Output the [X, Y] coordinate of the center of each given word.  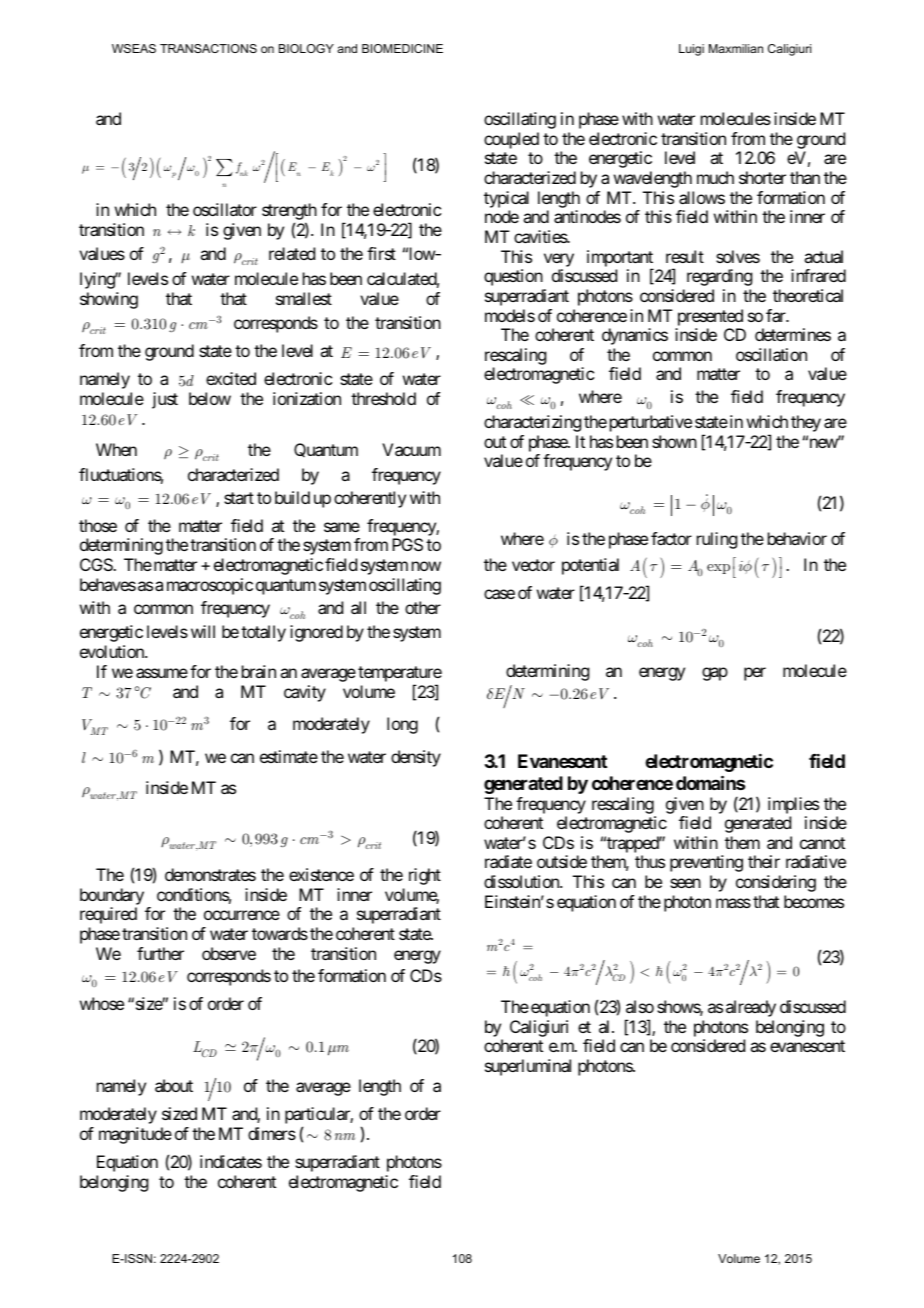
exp [718, 569]
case [499, 594]
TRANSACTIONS [208, 48]
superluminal [528, 1067]
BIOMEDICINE [402, 48]
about [174, 1085]
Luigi [691, 50]
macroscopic [210, 586]
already [751, 1008]
